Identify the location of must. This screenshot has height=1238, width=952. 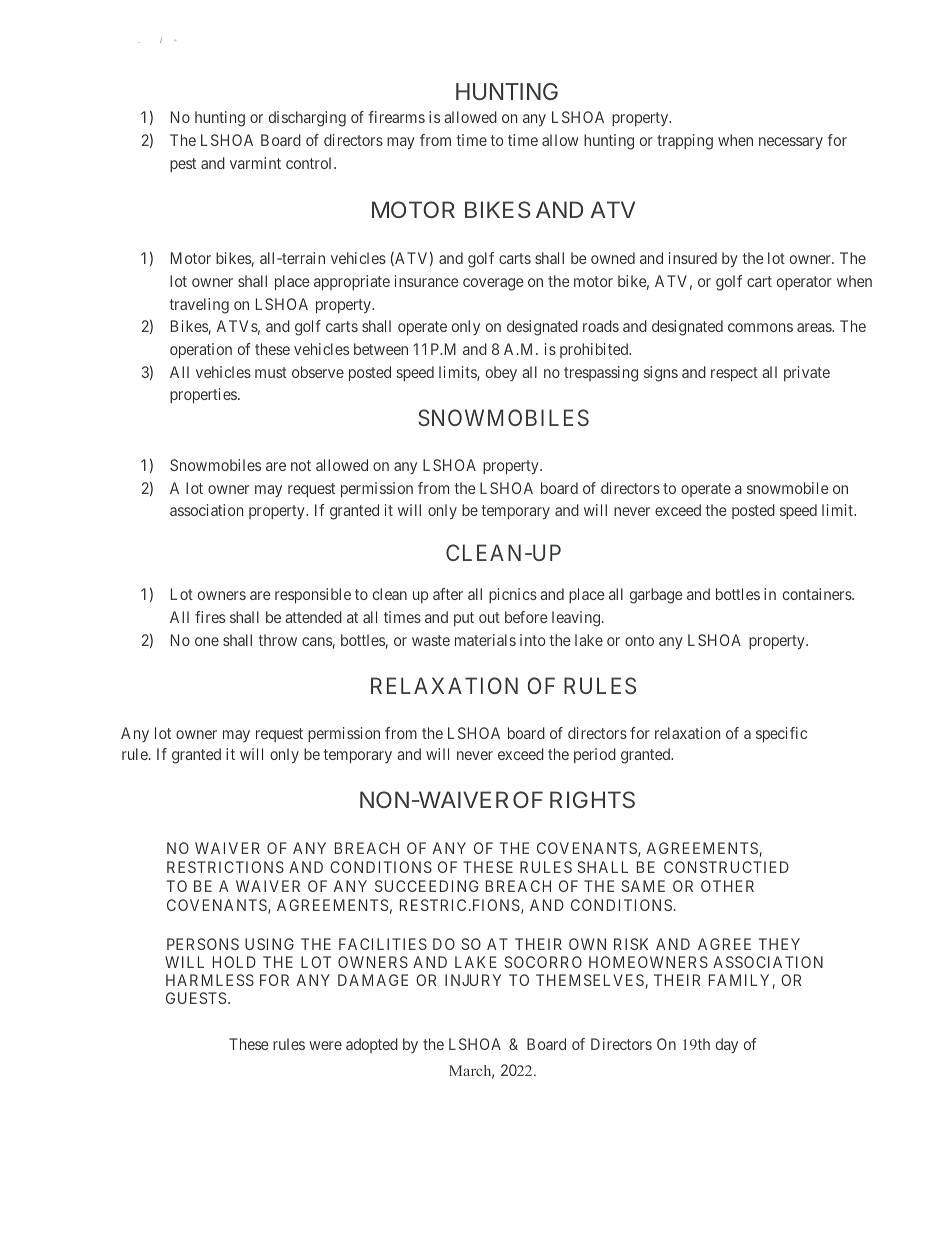
(271, 372).
